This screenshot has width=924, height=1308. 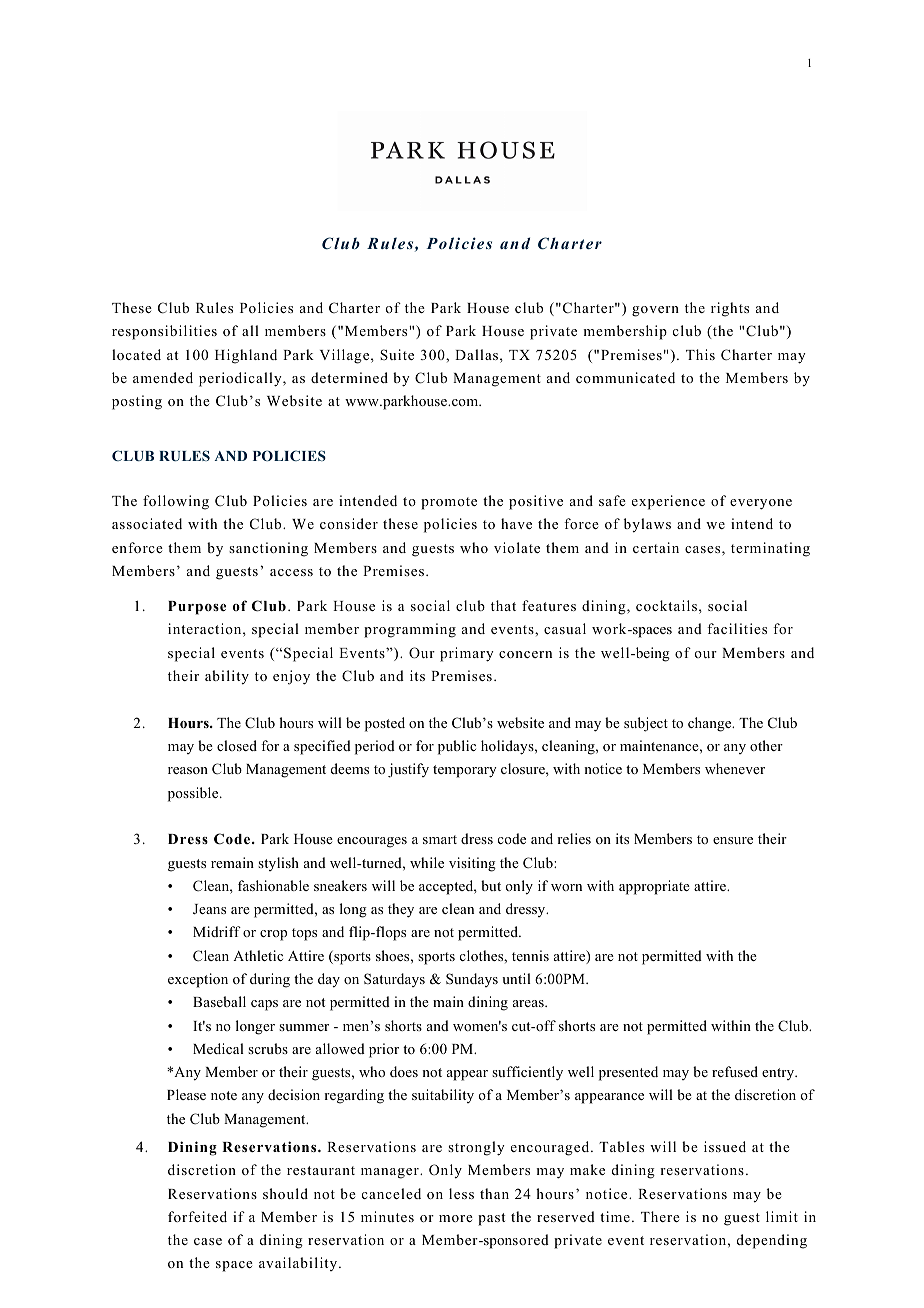 I want to click on Suite, so click(x=397, y=354).
